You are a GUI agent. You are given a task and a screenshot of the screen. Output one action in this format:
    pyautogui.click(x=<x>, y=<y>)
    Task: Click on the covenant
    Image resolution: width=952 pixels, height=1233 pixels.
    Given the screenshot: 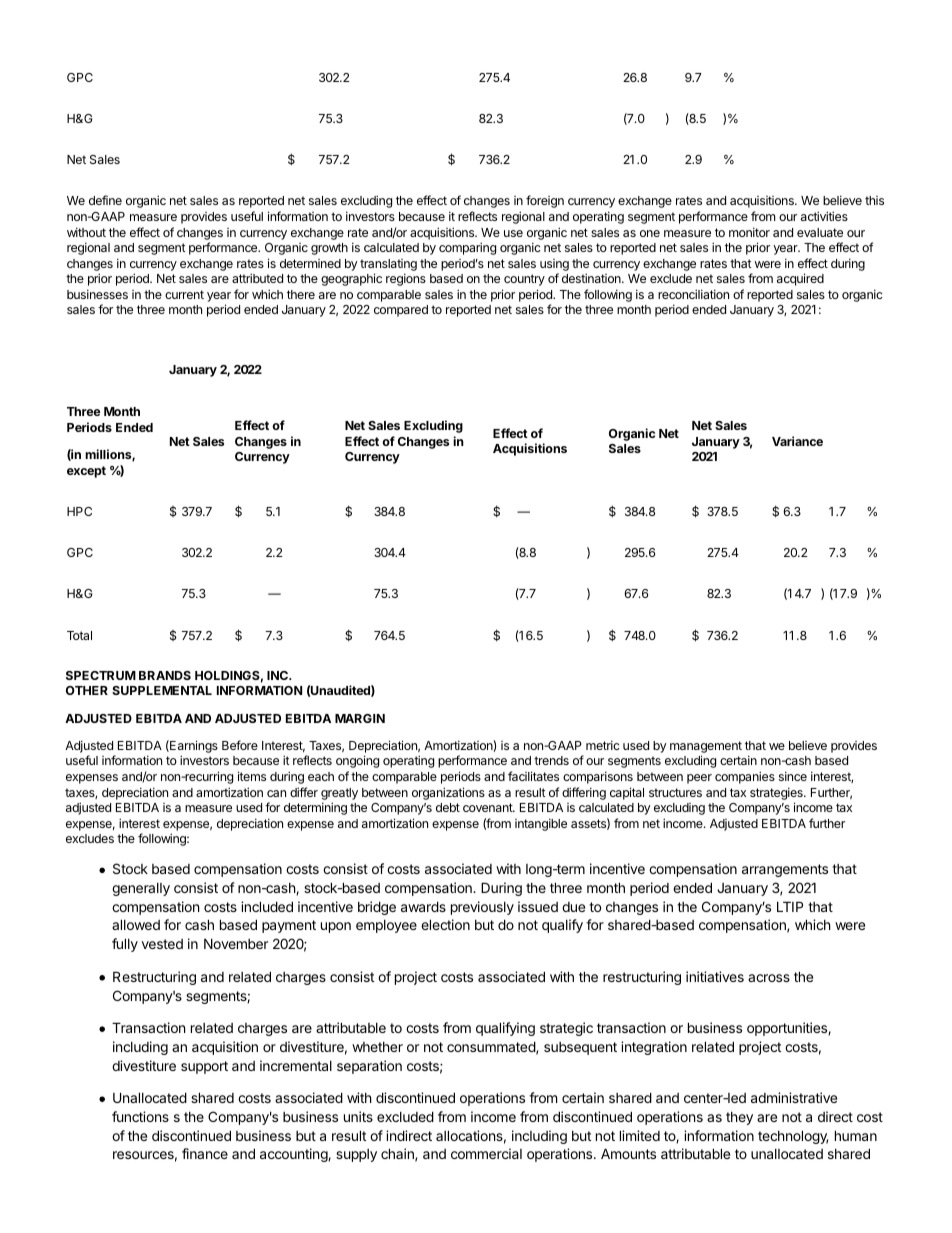 What is the action you would take?
    pyautogui.click(x=489, y=807)
